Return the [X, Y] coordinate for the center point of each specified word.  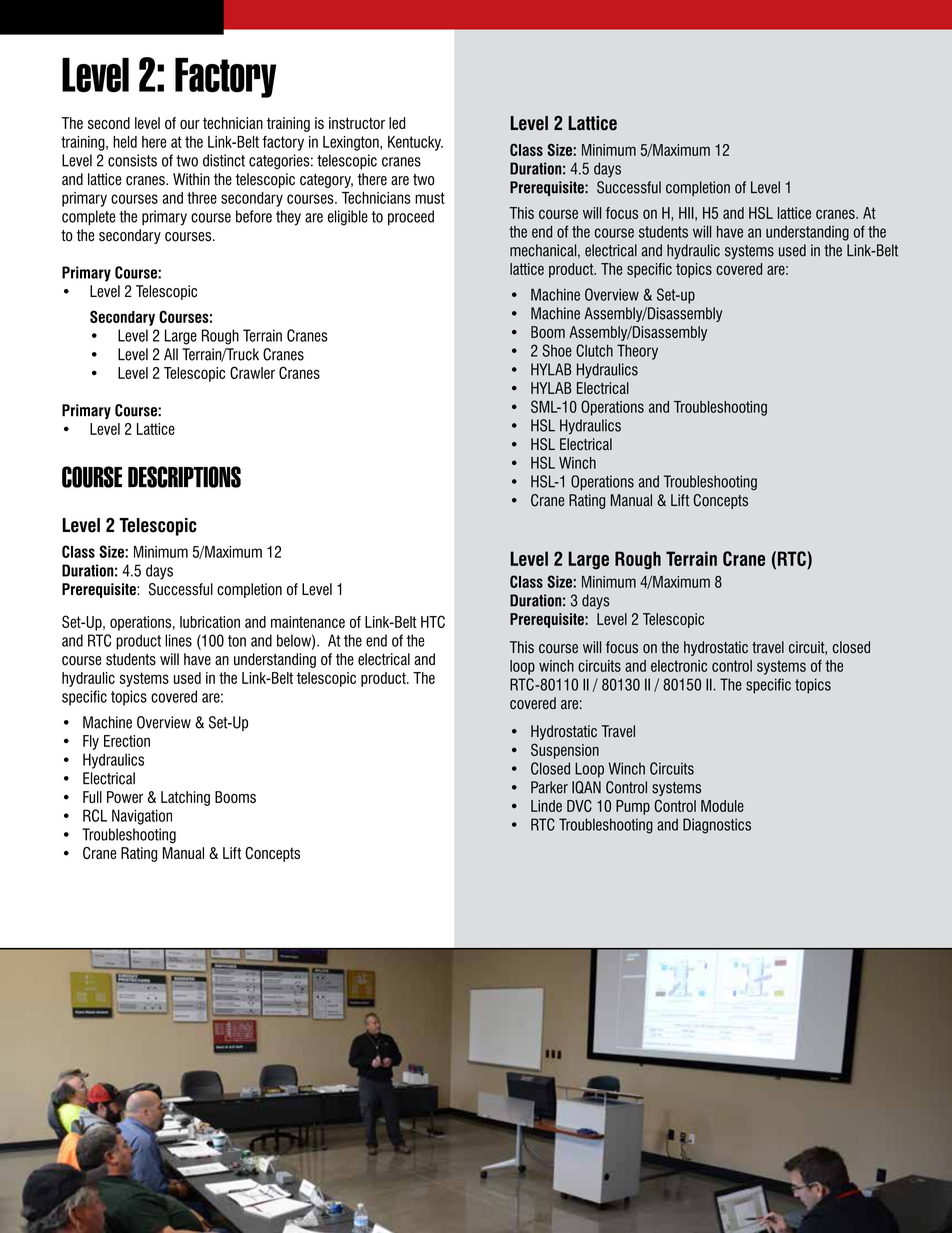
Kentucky [415, 143]
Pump [633, 807]
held [125, 142]
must [430, 198]
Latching [185, 798]
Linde [546, 806]
